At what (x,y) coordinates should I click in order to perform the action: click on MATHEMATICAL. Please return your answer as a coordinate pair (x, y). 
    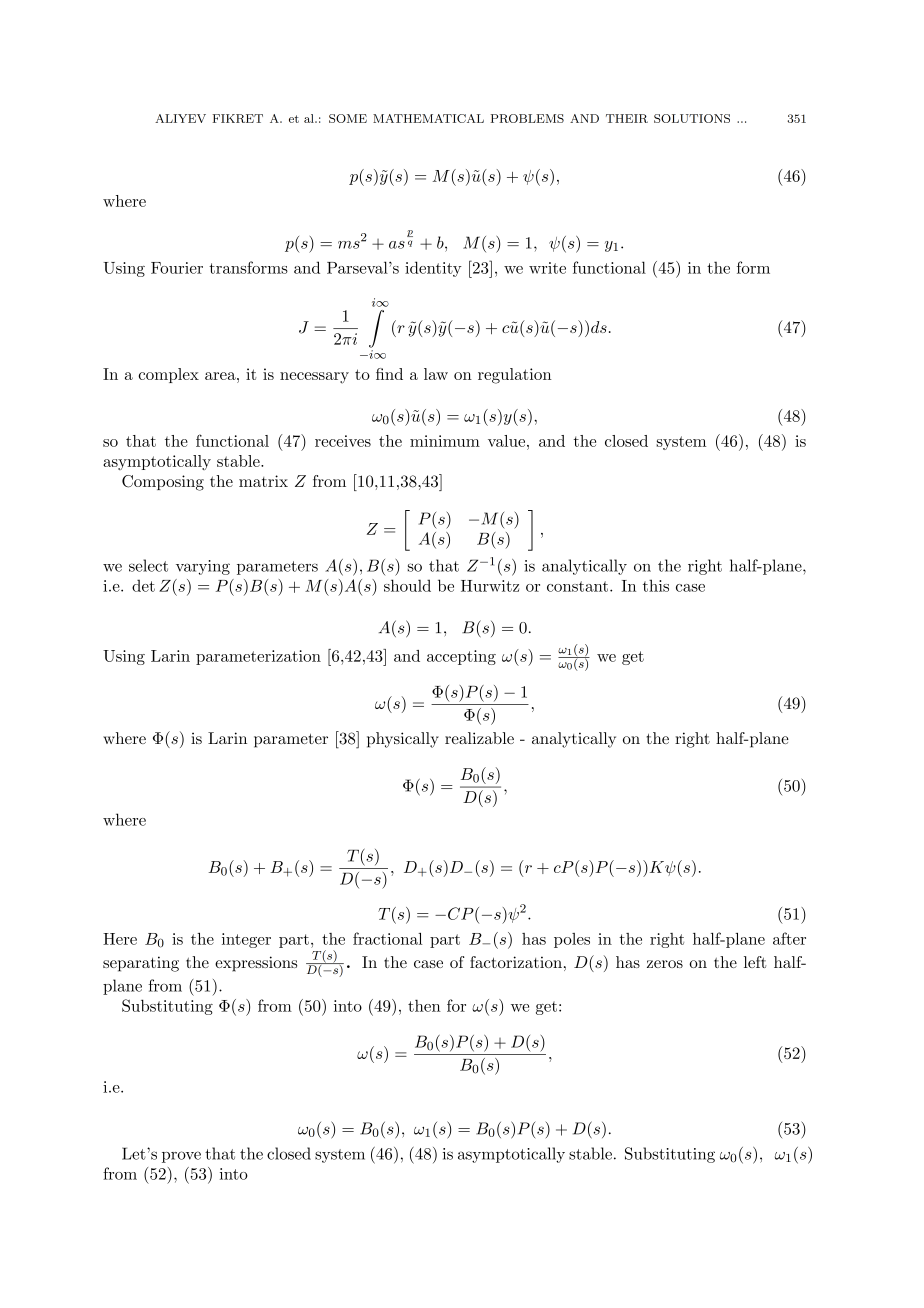
    Looking at the image, I should click on (428, 118).
